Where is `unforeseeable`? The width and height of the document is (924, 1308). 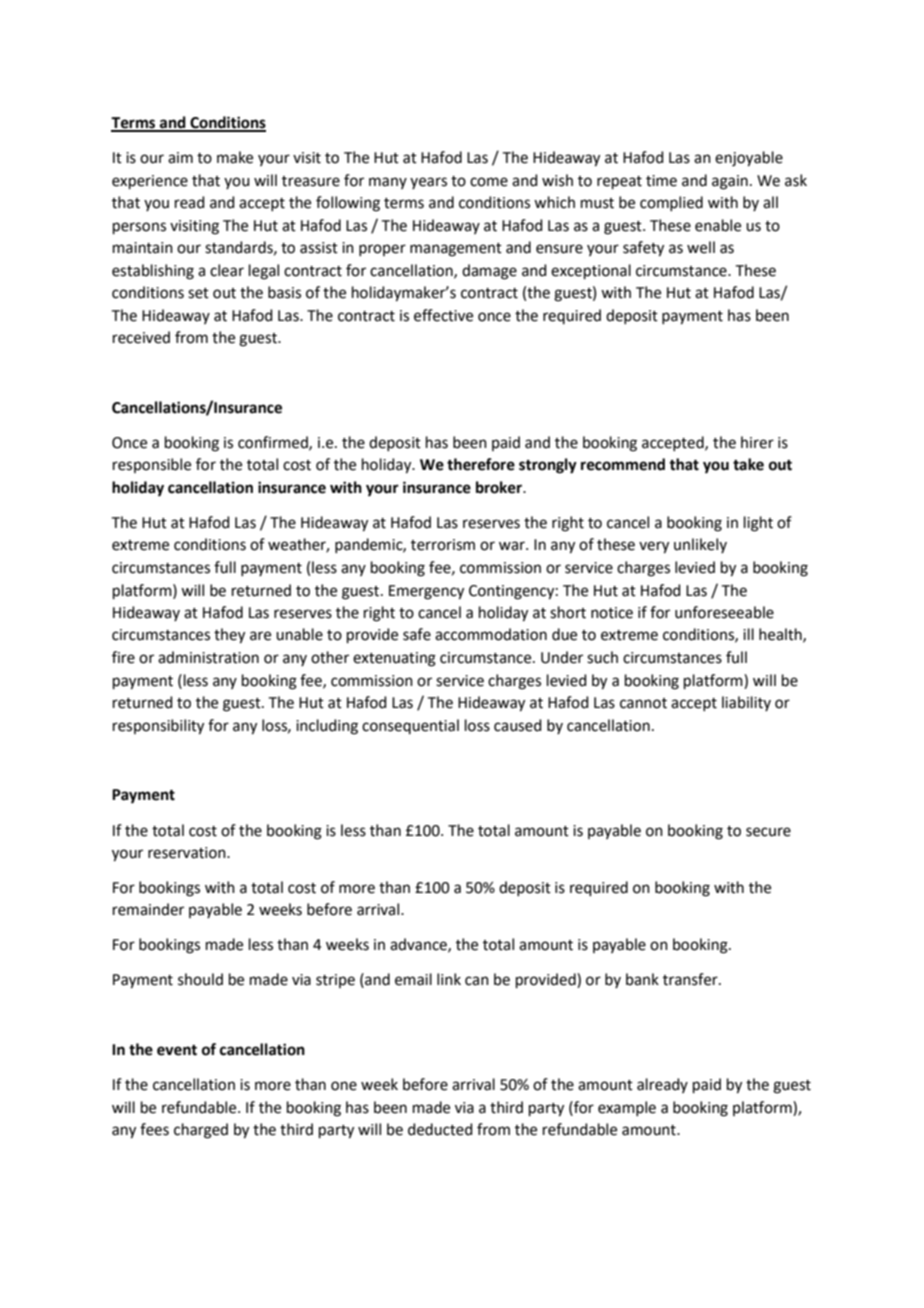
unforeseeable is located at coordinates (724, 612).
